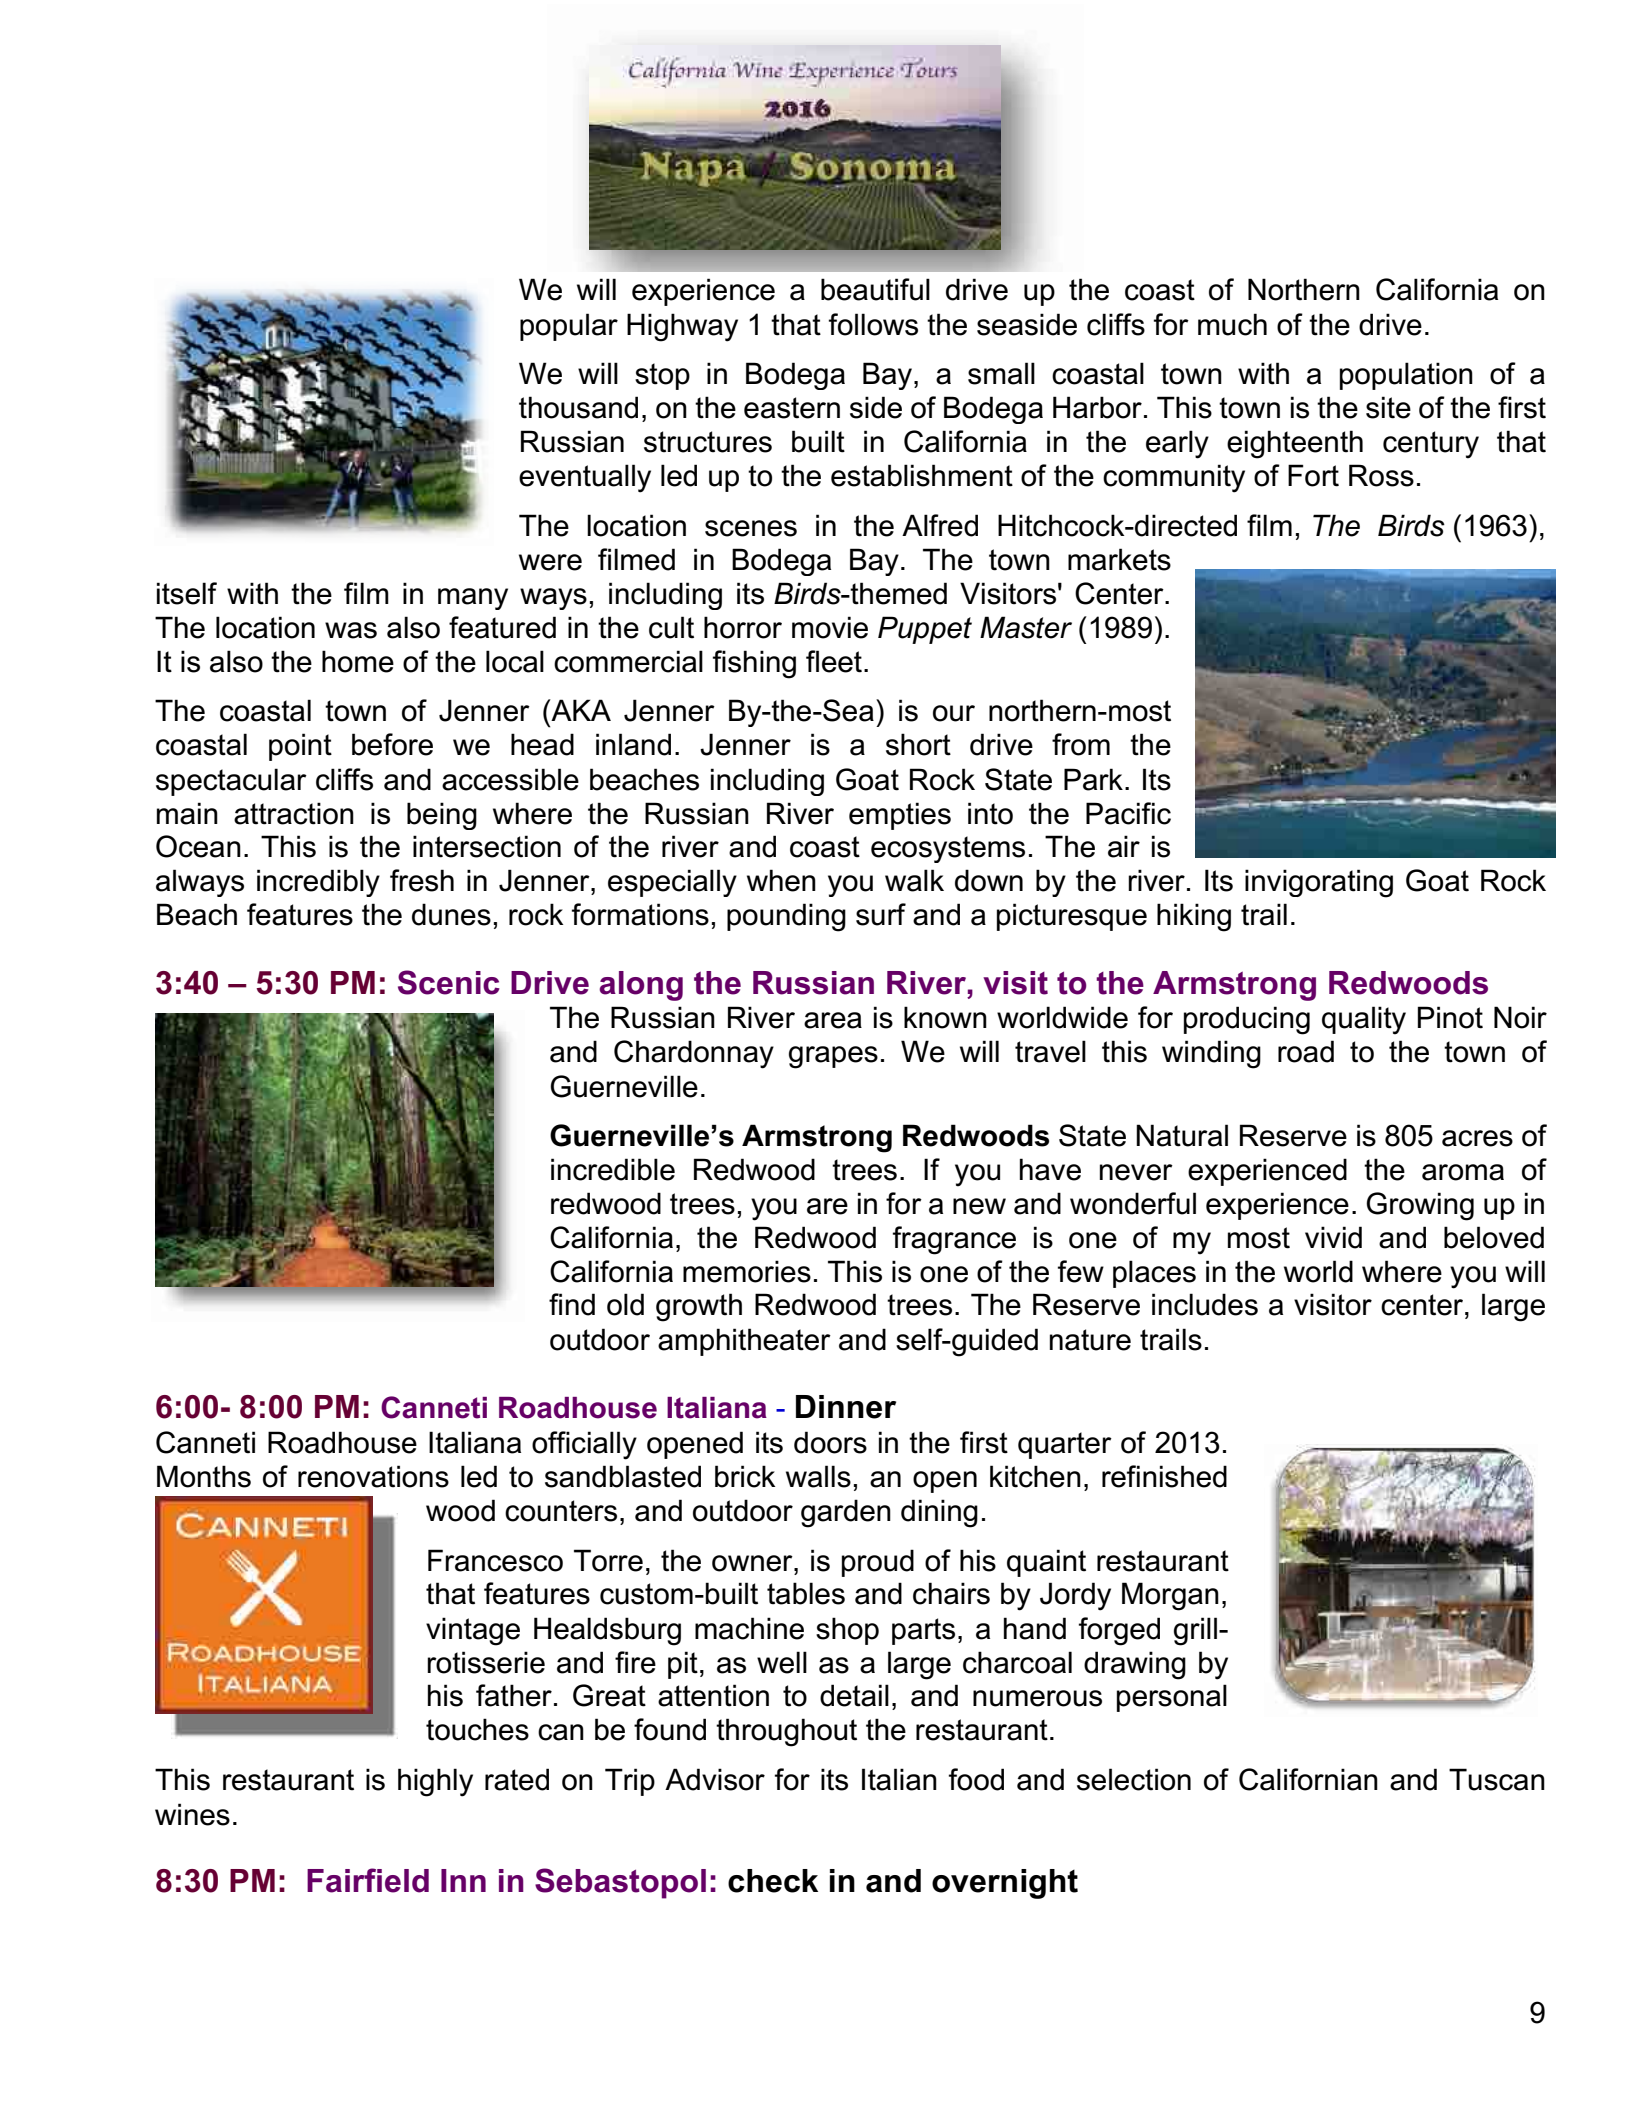 Image resolution: width=1642 pixels, height=2124 pixels. Describe the element at coordinates (1497, 1779) in the page. I see `Tuscan` at that location.
